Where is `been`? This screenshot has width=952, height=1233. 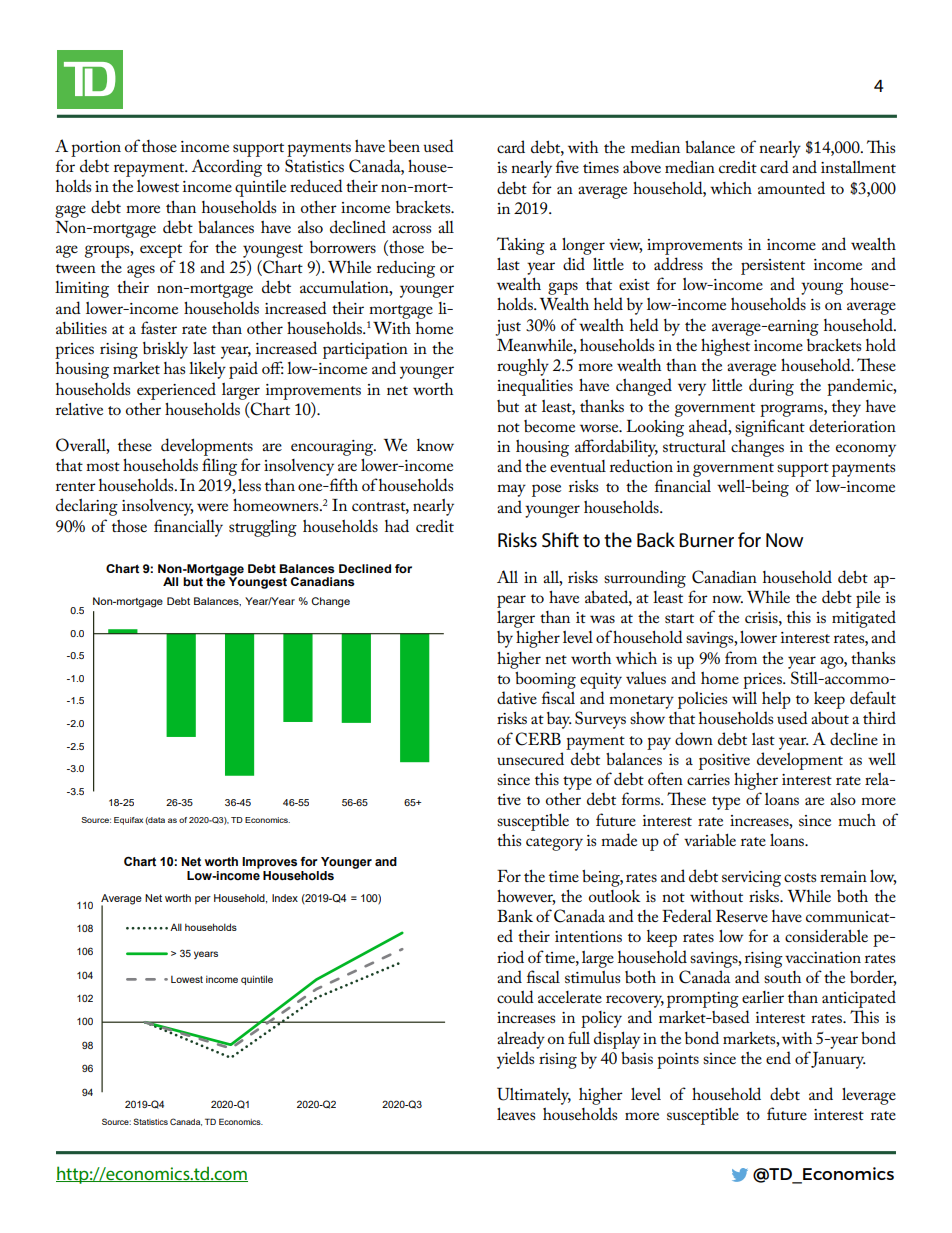 been is located at coordinates (404, 146).
